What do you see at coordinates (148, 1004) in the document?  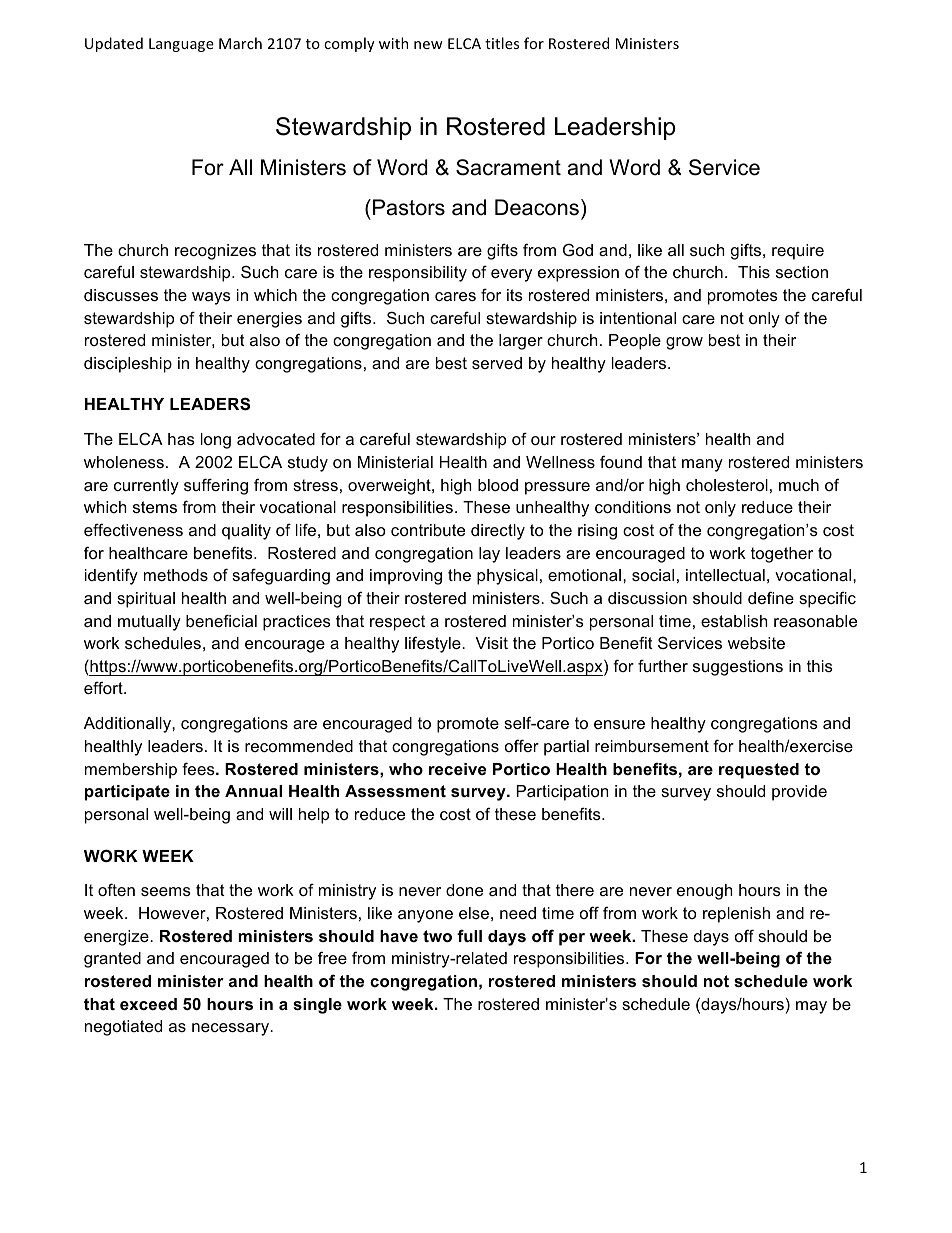 I see `exceed` at bounding box center [148, 1004].
